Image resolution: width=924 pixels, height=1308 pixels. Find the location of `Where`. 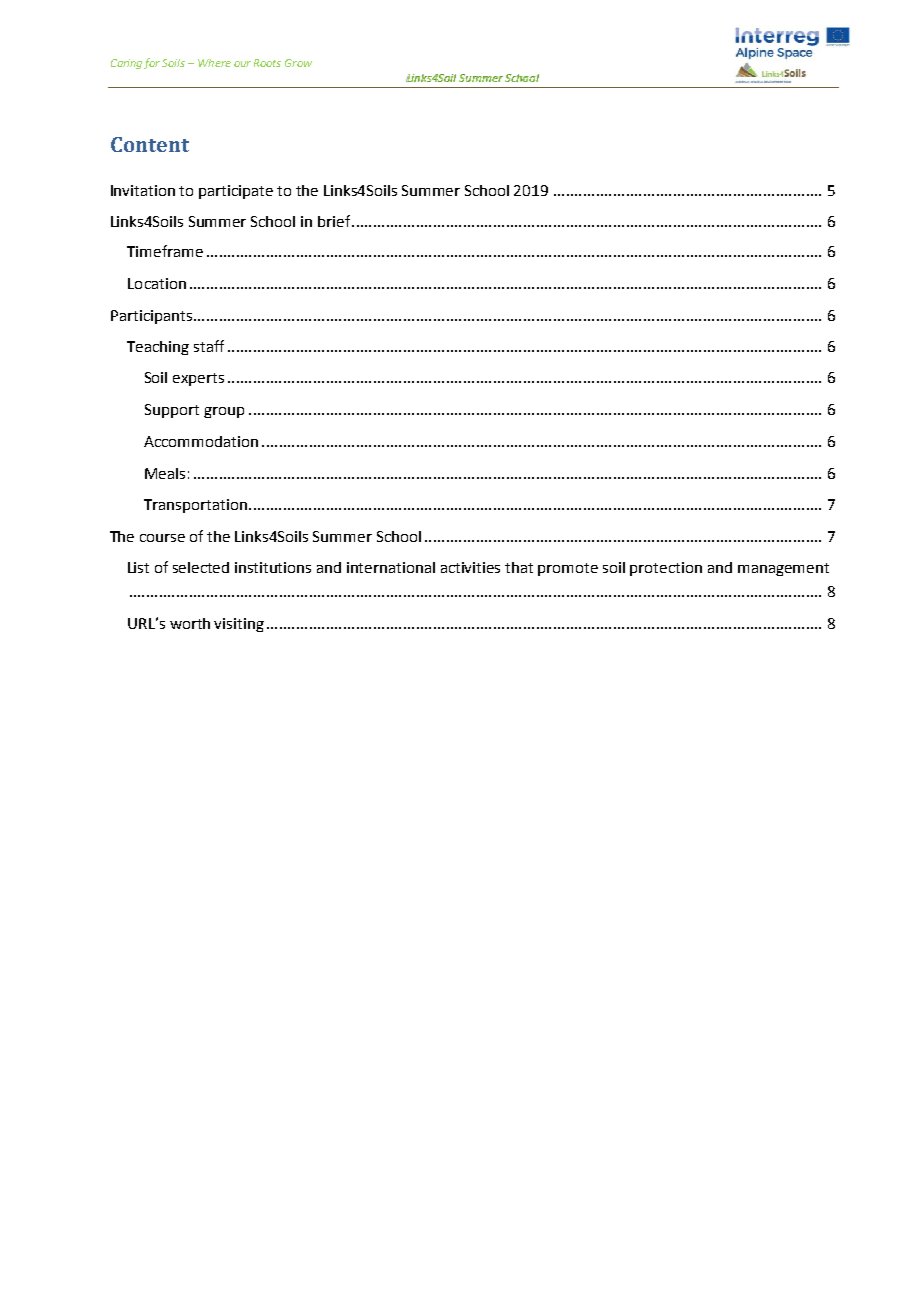

Where is located at coordinates (214, 63).
